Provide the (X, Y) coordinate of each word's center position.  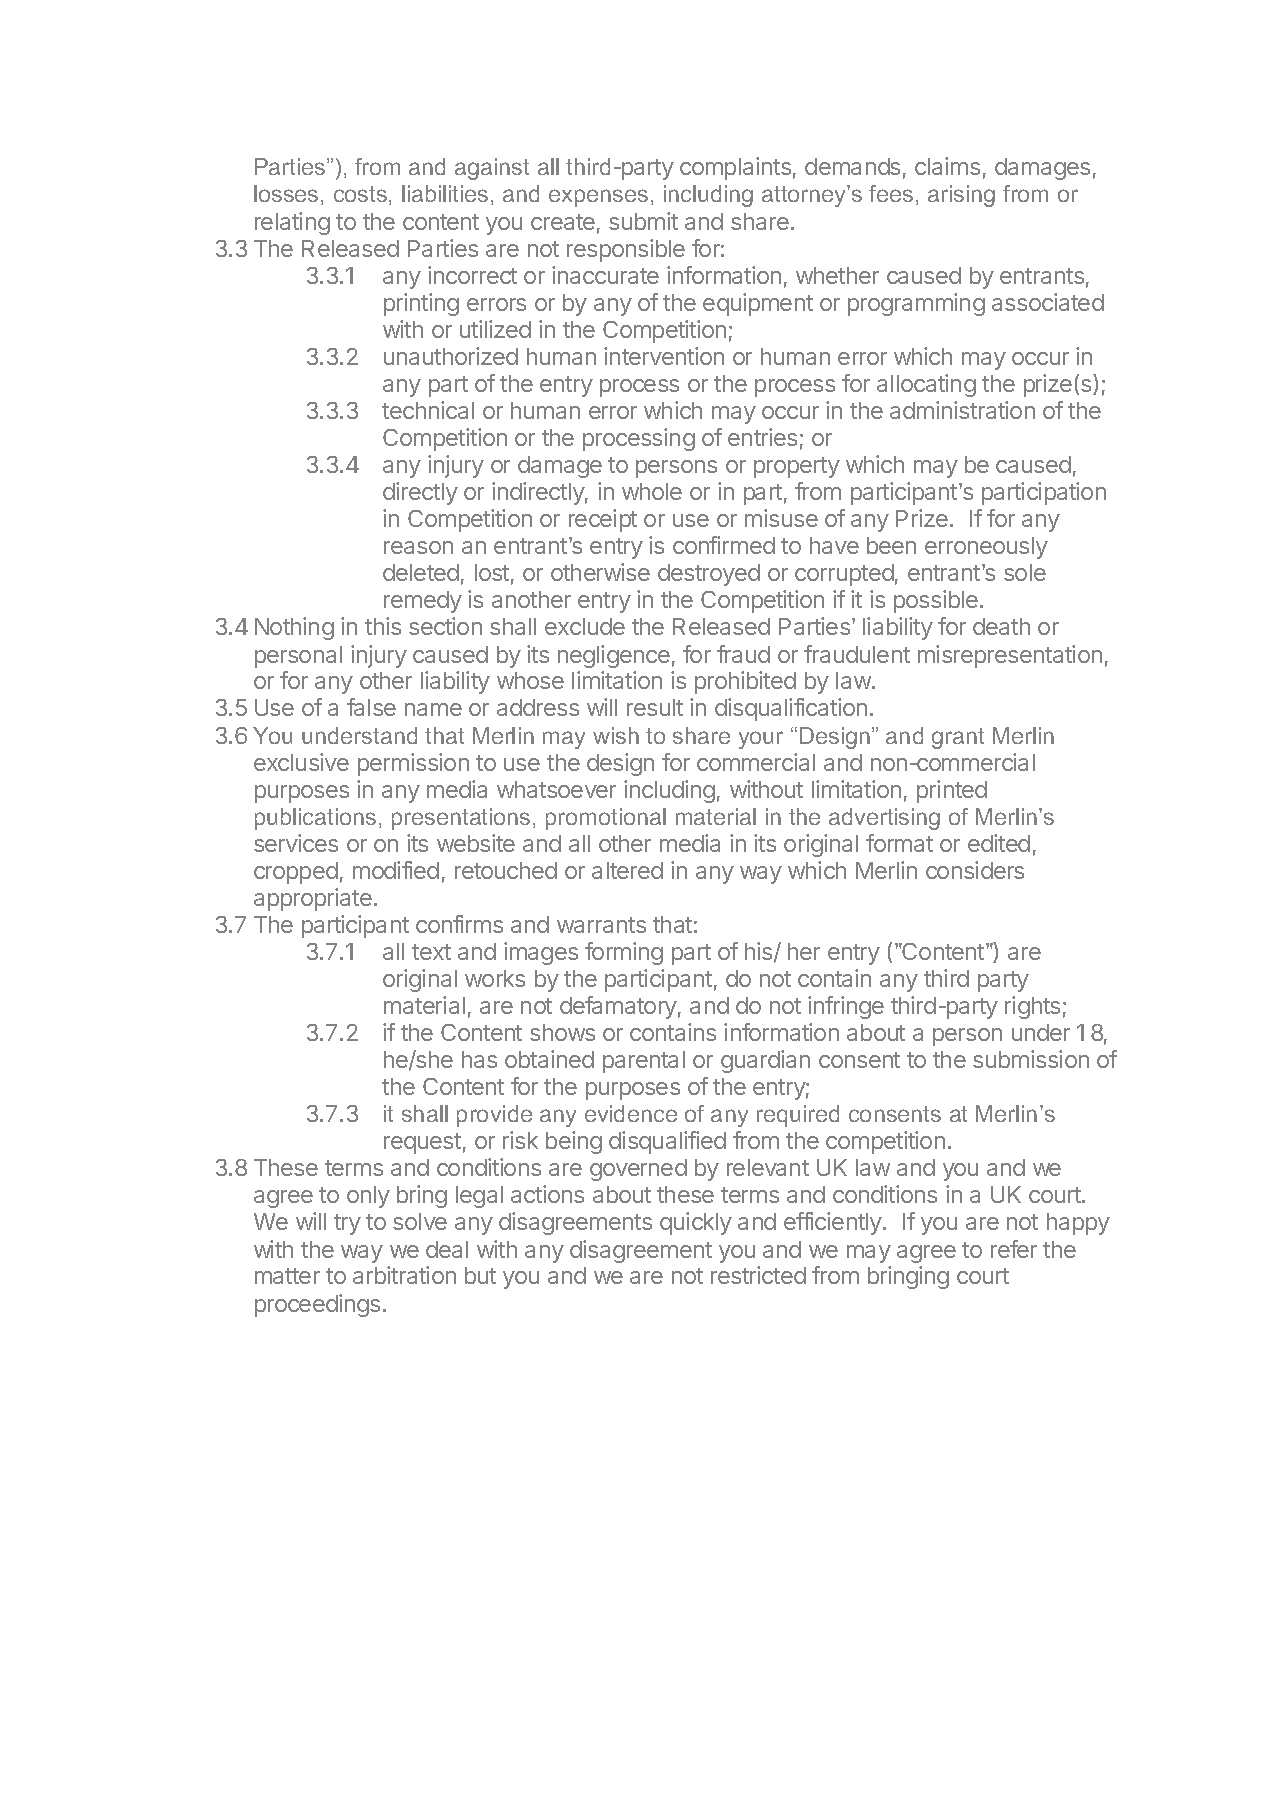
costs (362, 195)
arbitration (404, 1275)
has (479, 1059)
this (383, 626)
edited (999, 843)
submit (643, 221)
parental (644, 1062)
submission (1031, 1059)
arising (961, 196)
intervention (664, 356)
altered (627, 870)
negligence (614, 656)
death (1001, 626)
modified (396, 870)
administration (962, 410)
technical (428, 410)
